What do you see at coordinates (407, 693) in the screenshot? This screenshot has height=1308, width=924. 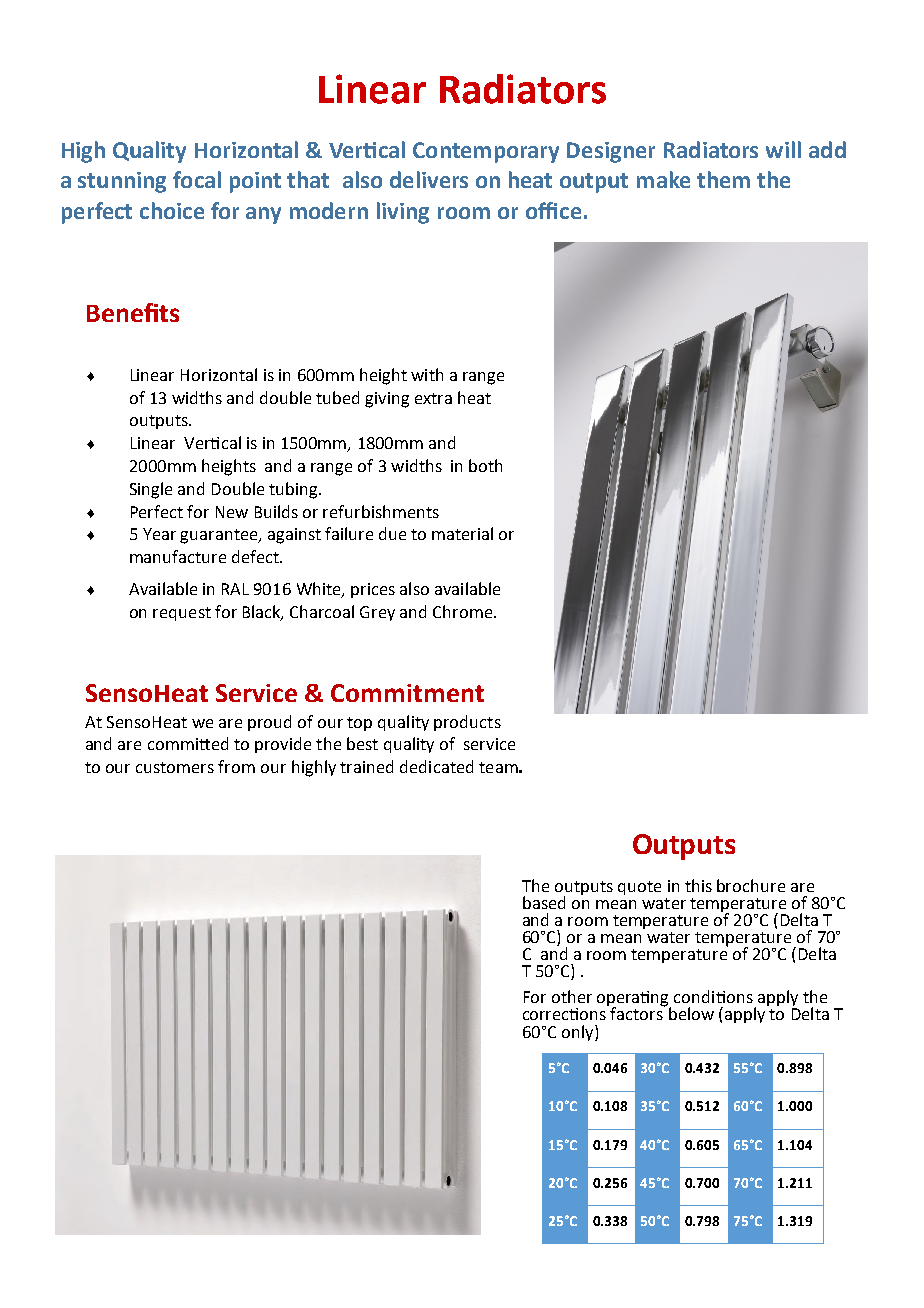 I see `Commitment` at bounding box center [407, 693].
